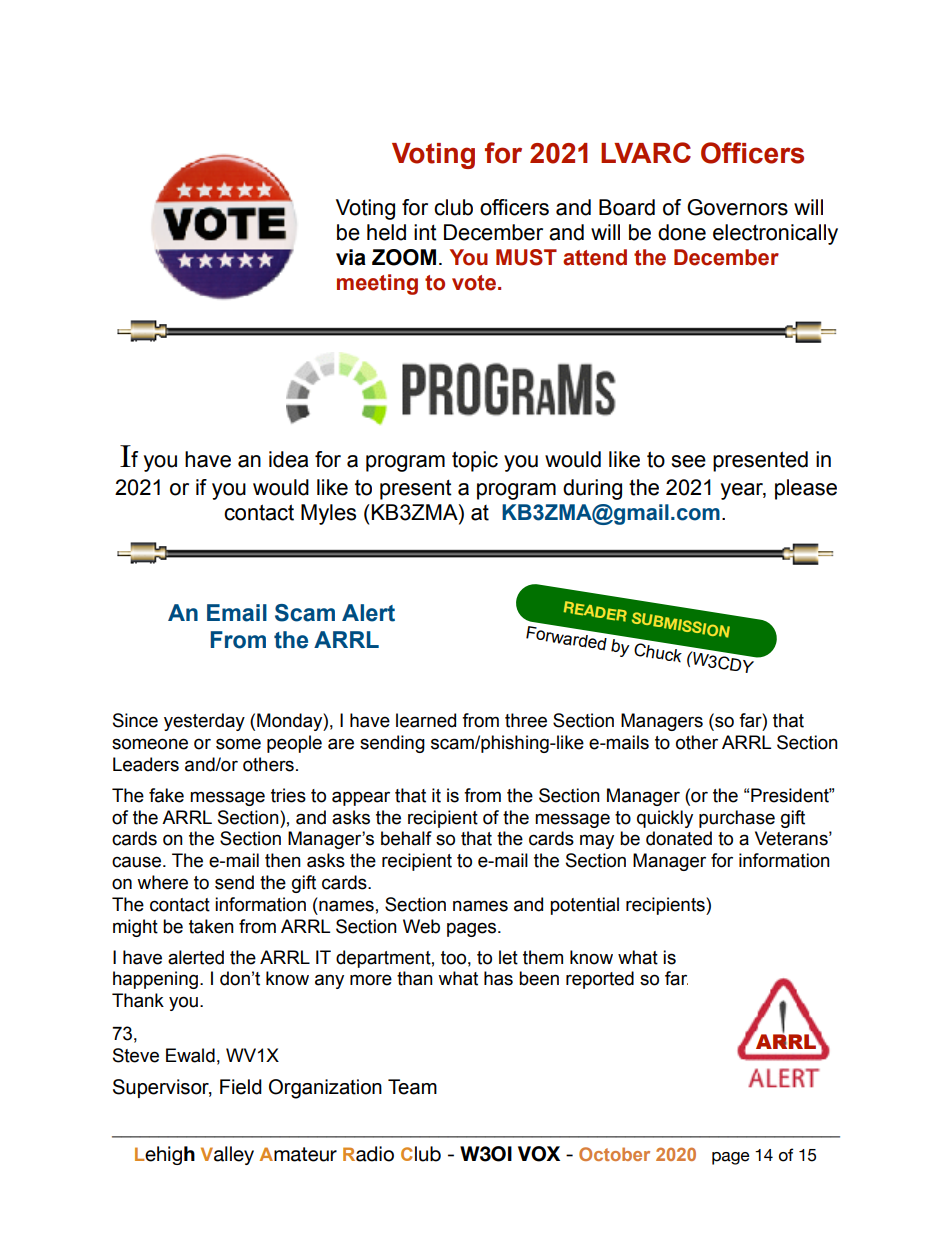 The width and height of the screenshot is (952, 1233). What do you see at coordinates (351, 257) in the screenshot?
I see `via` at bounding box center [351, 257].
